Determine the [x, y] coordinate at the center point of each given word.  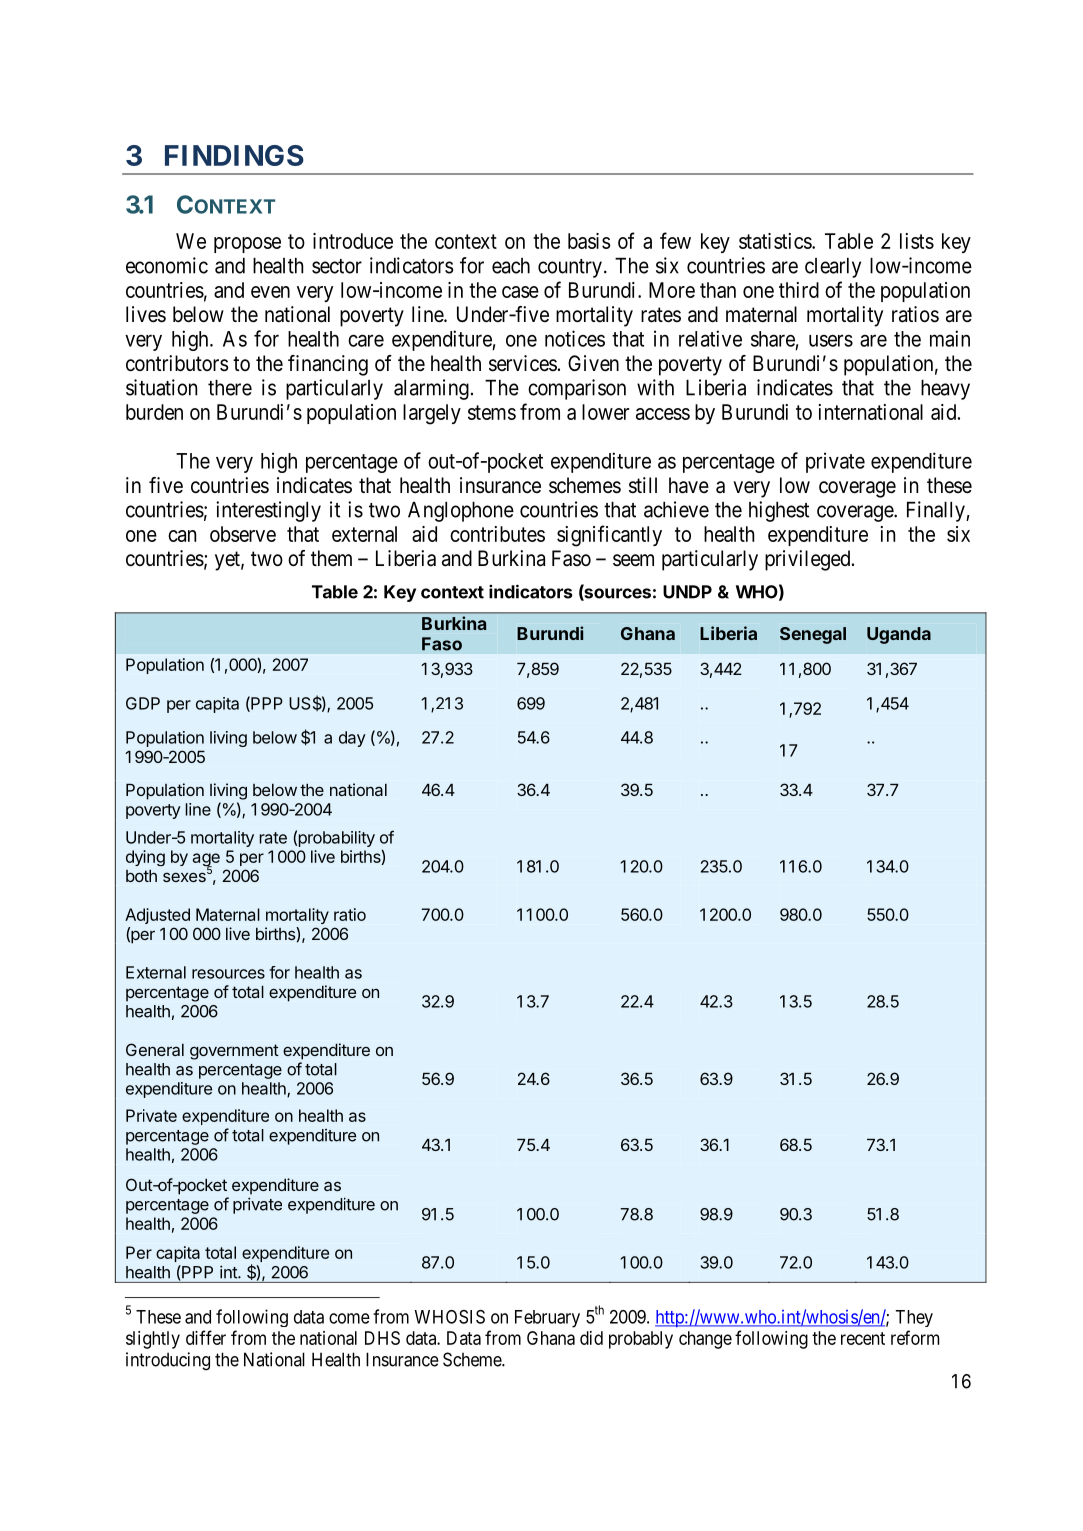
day [352, 739]
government [234, 1052]
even [270, 292]
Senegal [813, 635]
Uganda [899, 635]
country [570, 268]
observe [243, 534]
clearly [833, 268]
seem [633, 560]
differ [206, 1337]
